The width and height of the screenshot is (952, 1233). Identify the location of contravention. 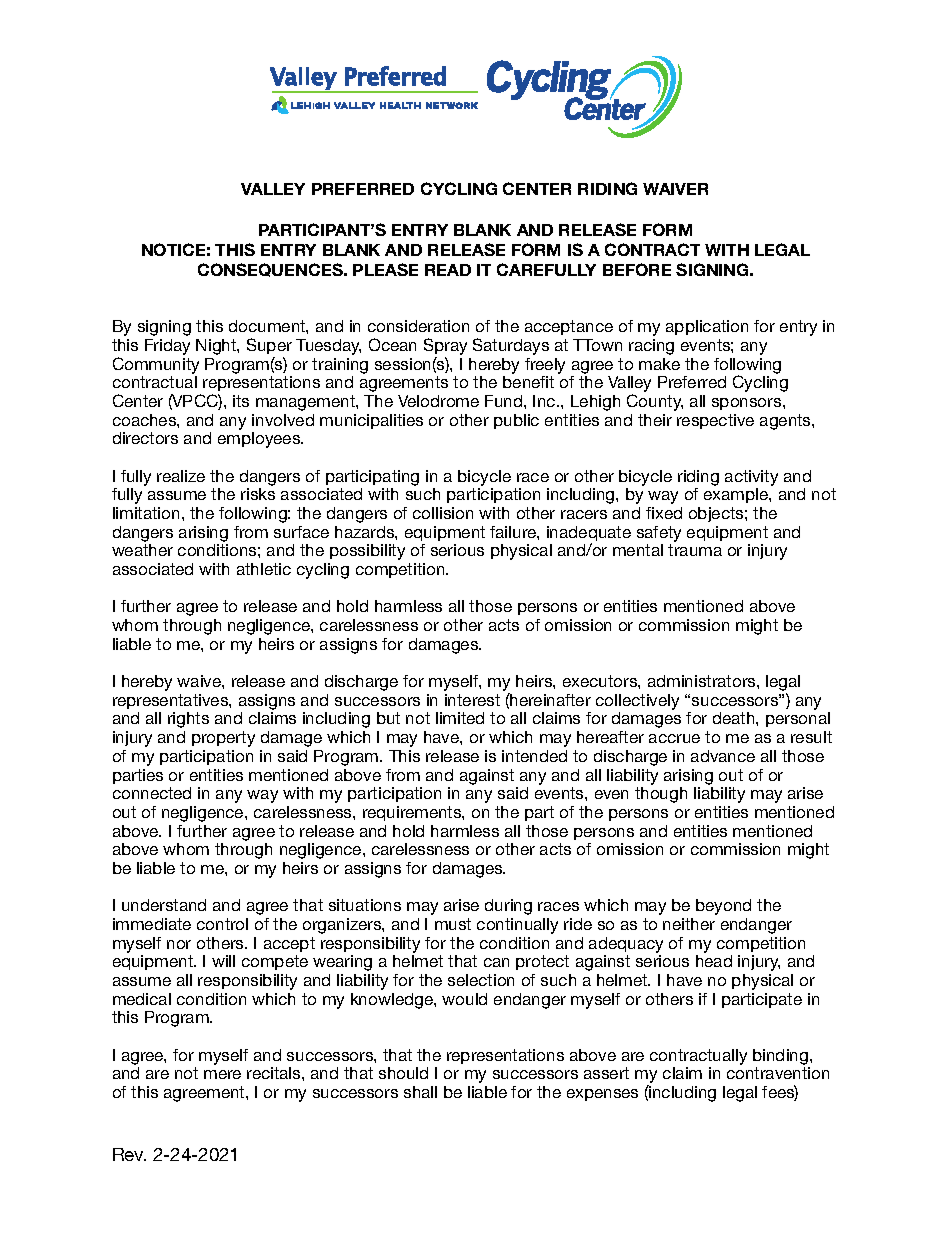
(778, 1073).
